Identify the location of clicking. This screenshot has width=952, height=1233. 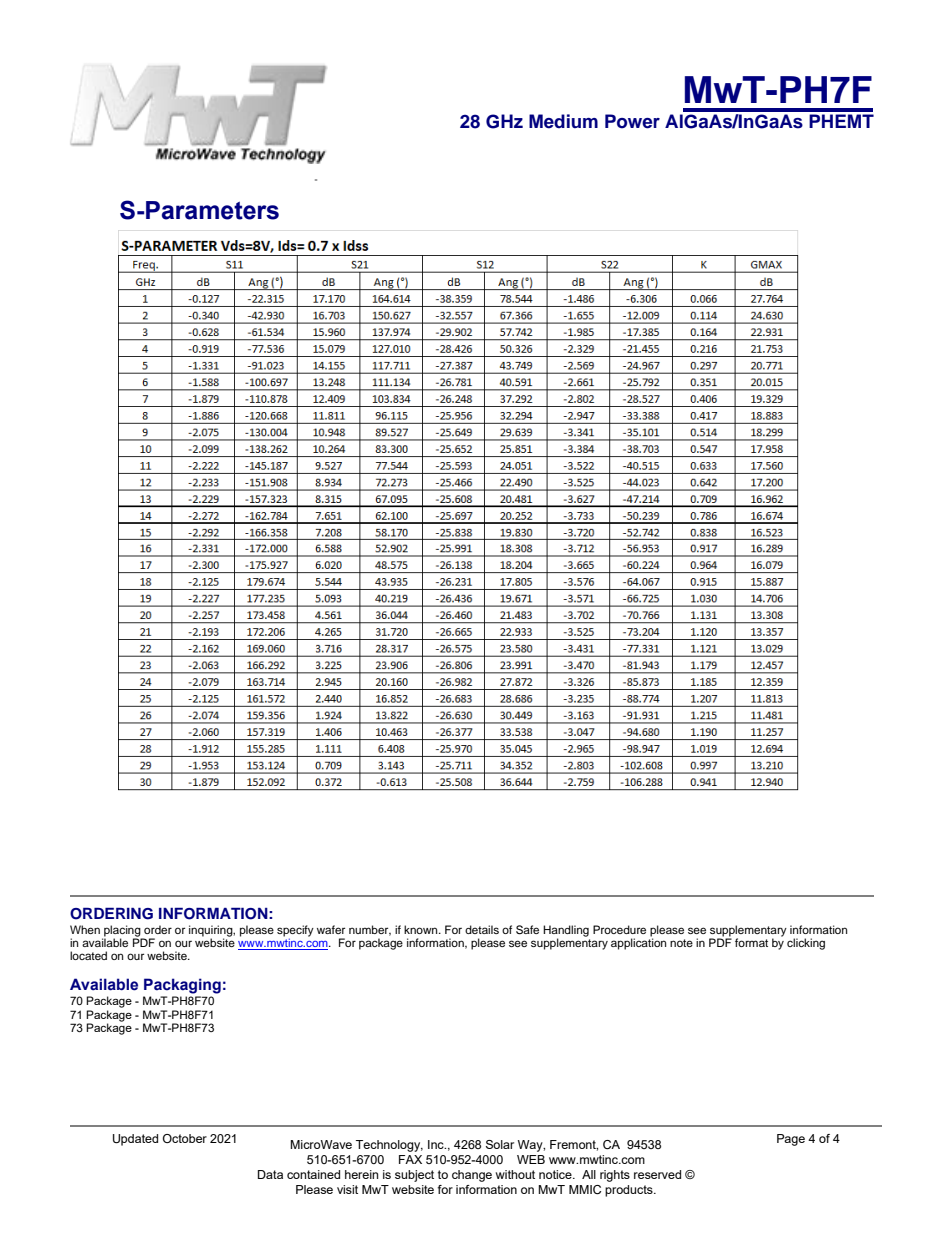
(806, 944).
